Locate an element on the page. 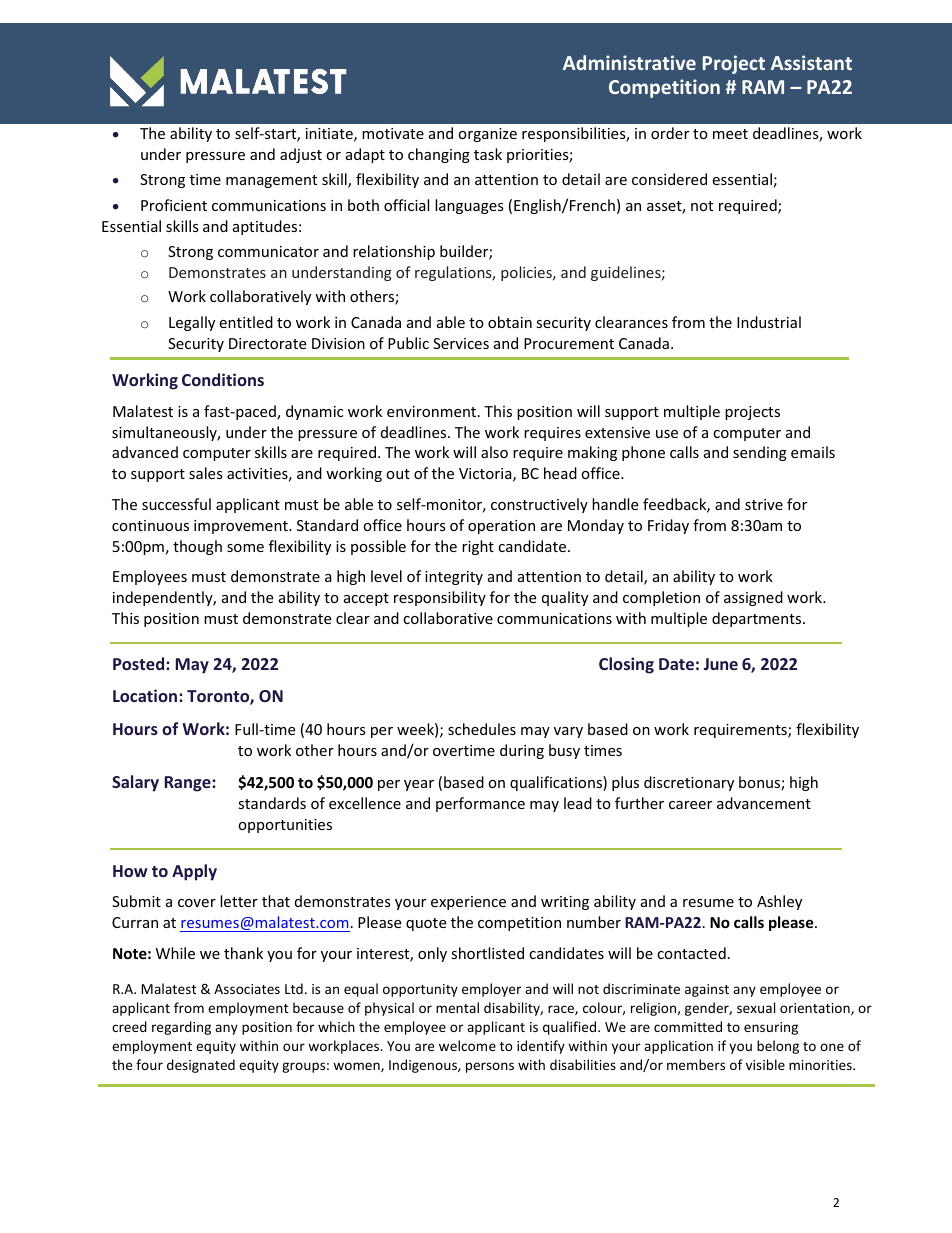 Image resolution: width=952 pixels, height=1233 pixels. Services is located at coordinates (461, 343).
